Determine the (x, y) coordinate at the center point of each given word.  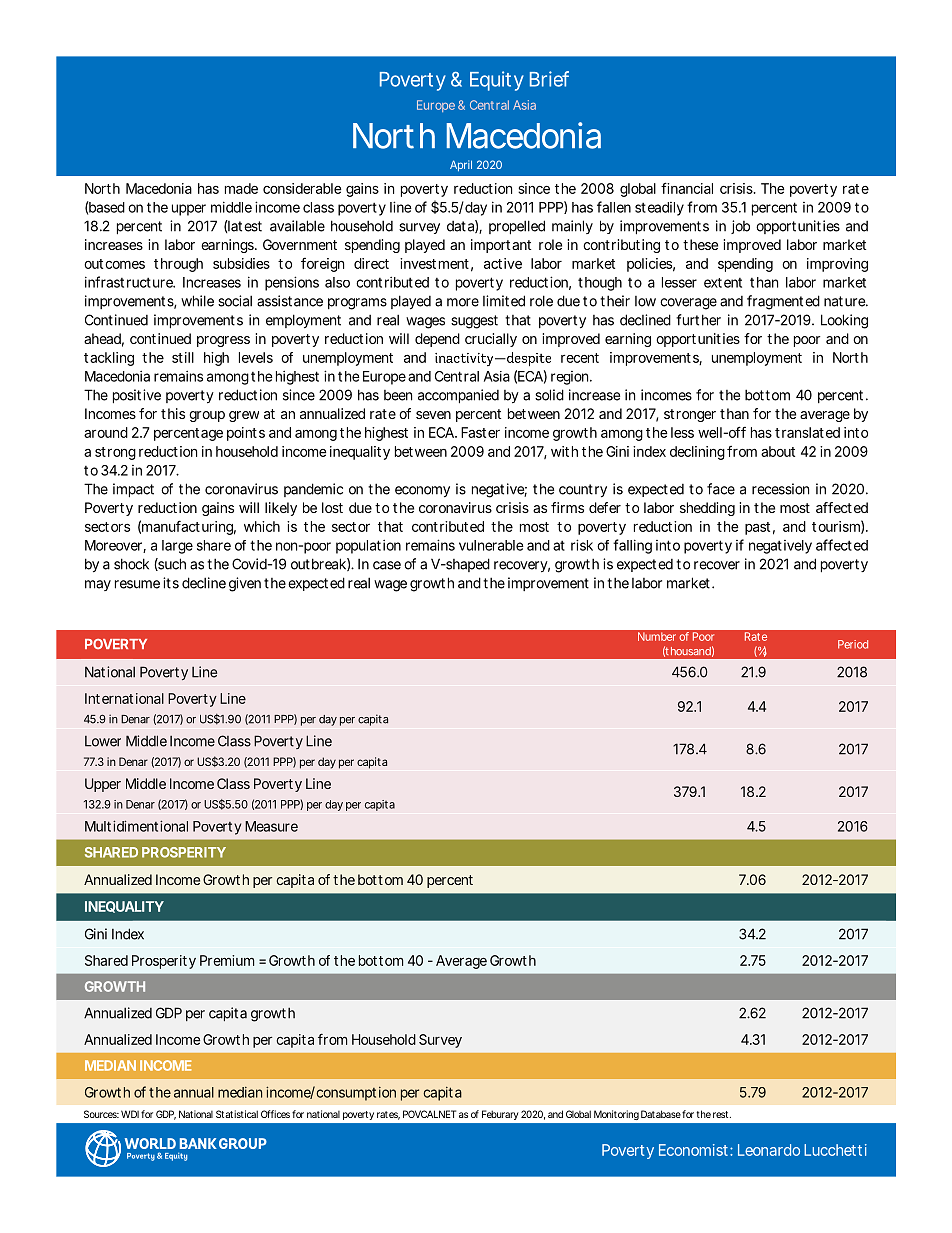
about (778, 451)
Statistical (237, 1114)
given (244, 584)
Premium (225, 960)
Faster (480, 432)
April (461, 165)
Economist (693, 1150)
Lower (103, 741)
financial (687, 188)
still (183, 357)
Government (300, 244)
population (367, 546)
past (757, 528)
